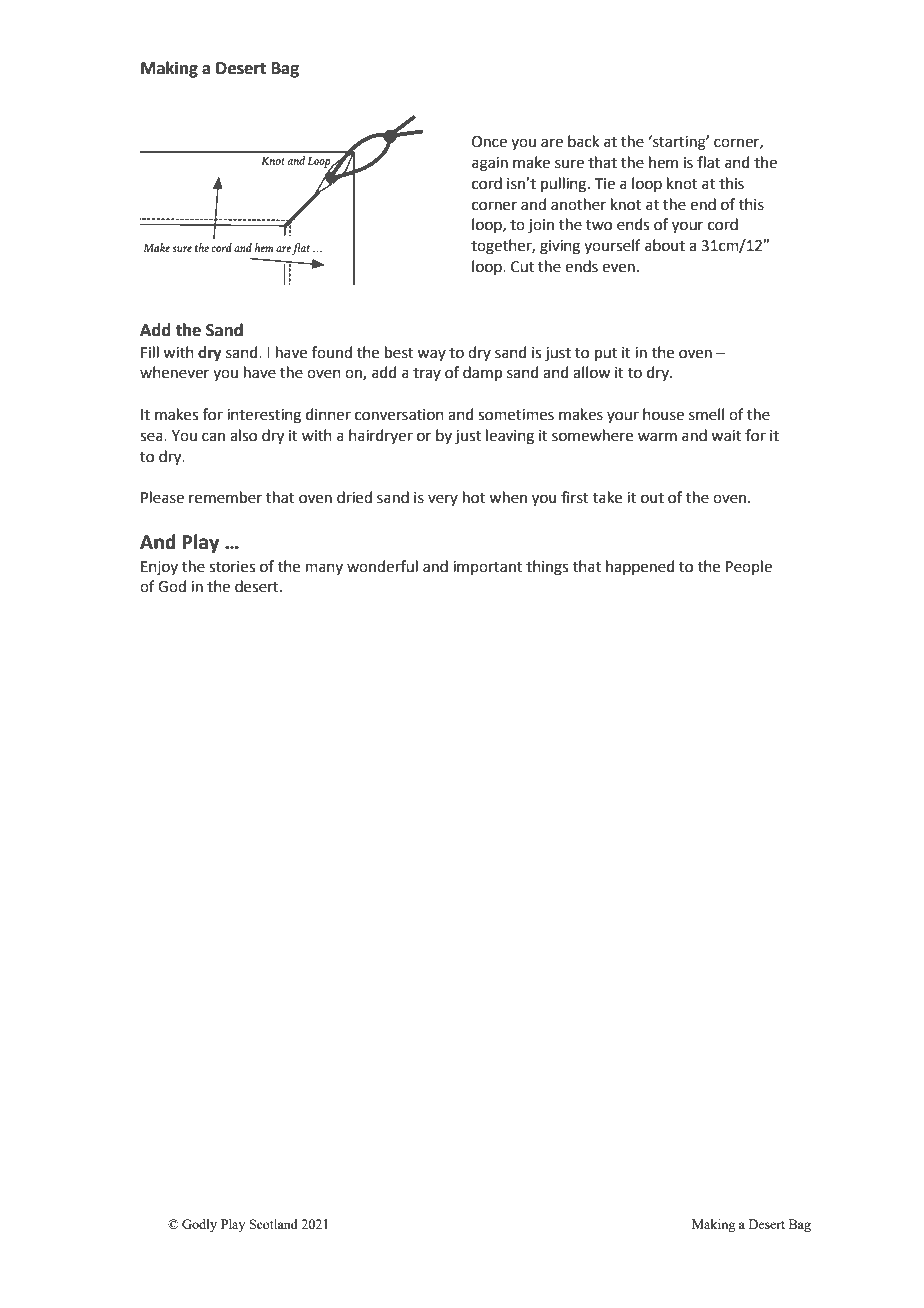 This screenshot has height=1308, width=924. I want to click on very, so click(443, 500).
